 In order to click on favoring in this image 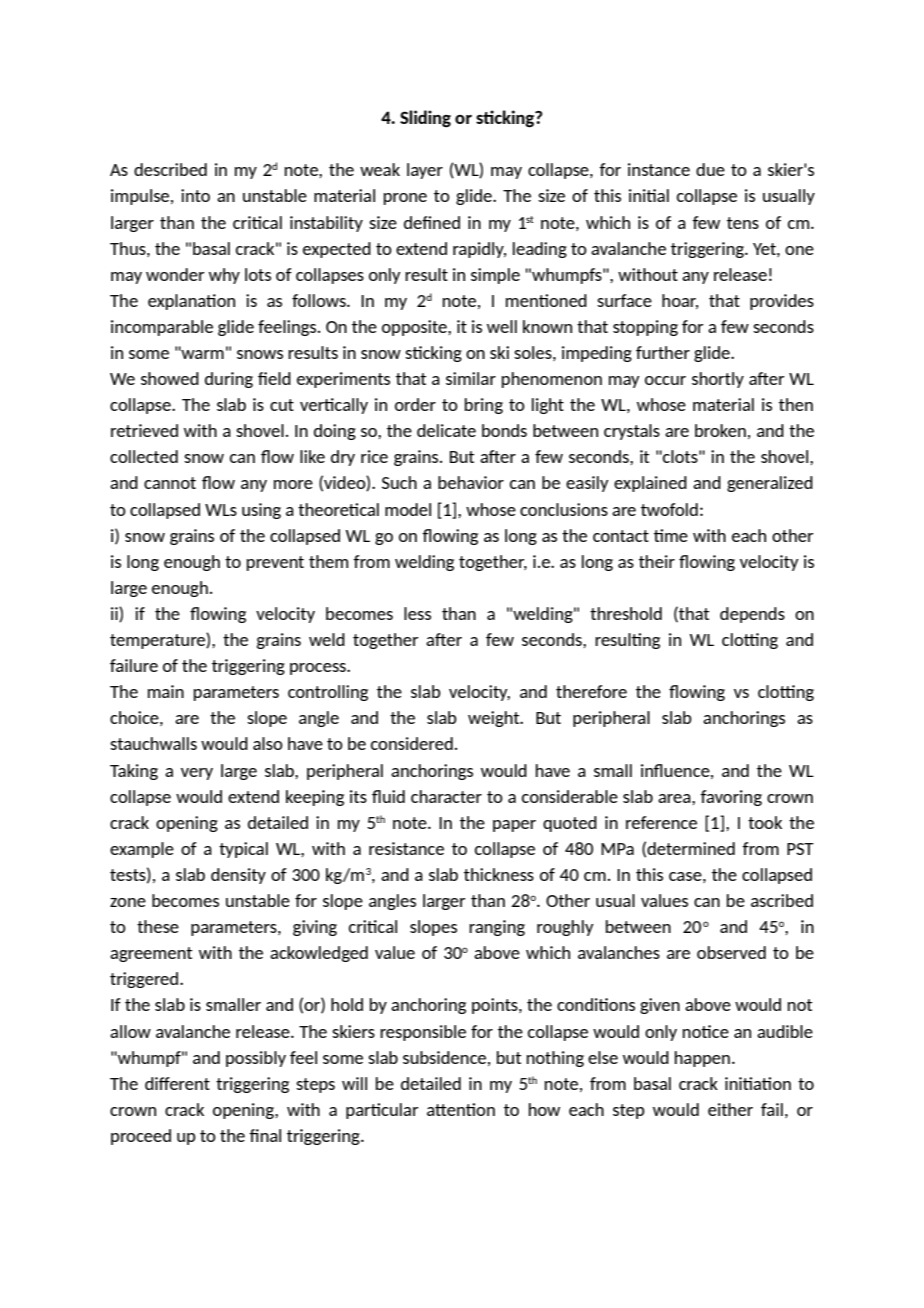, I will do `click(731, 798)`.
